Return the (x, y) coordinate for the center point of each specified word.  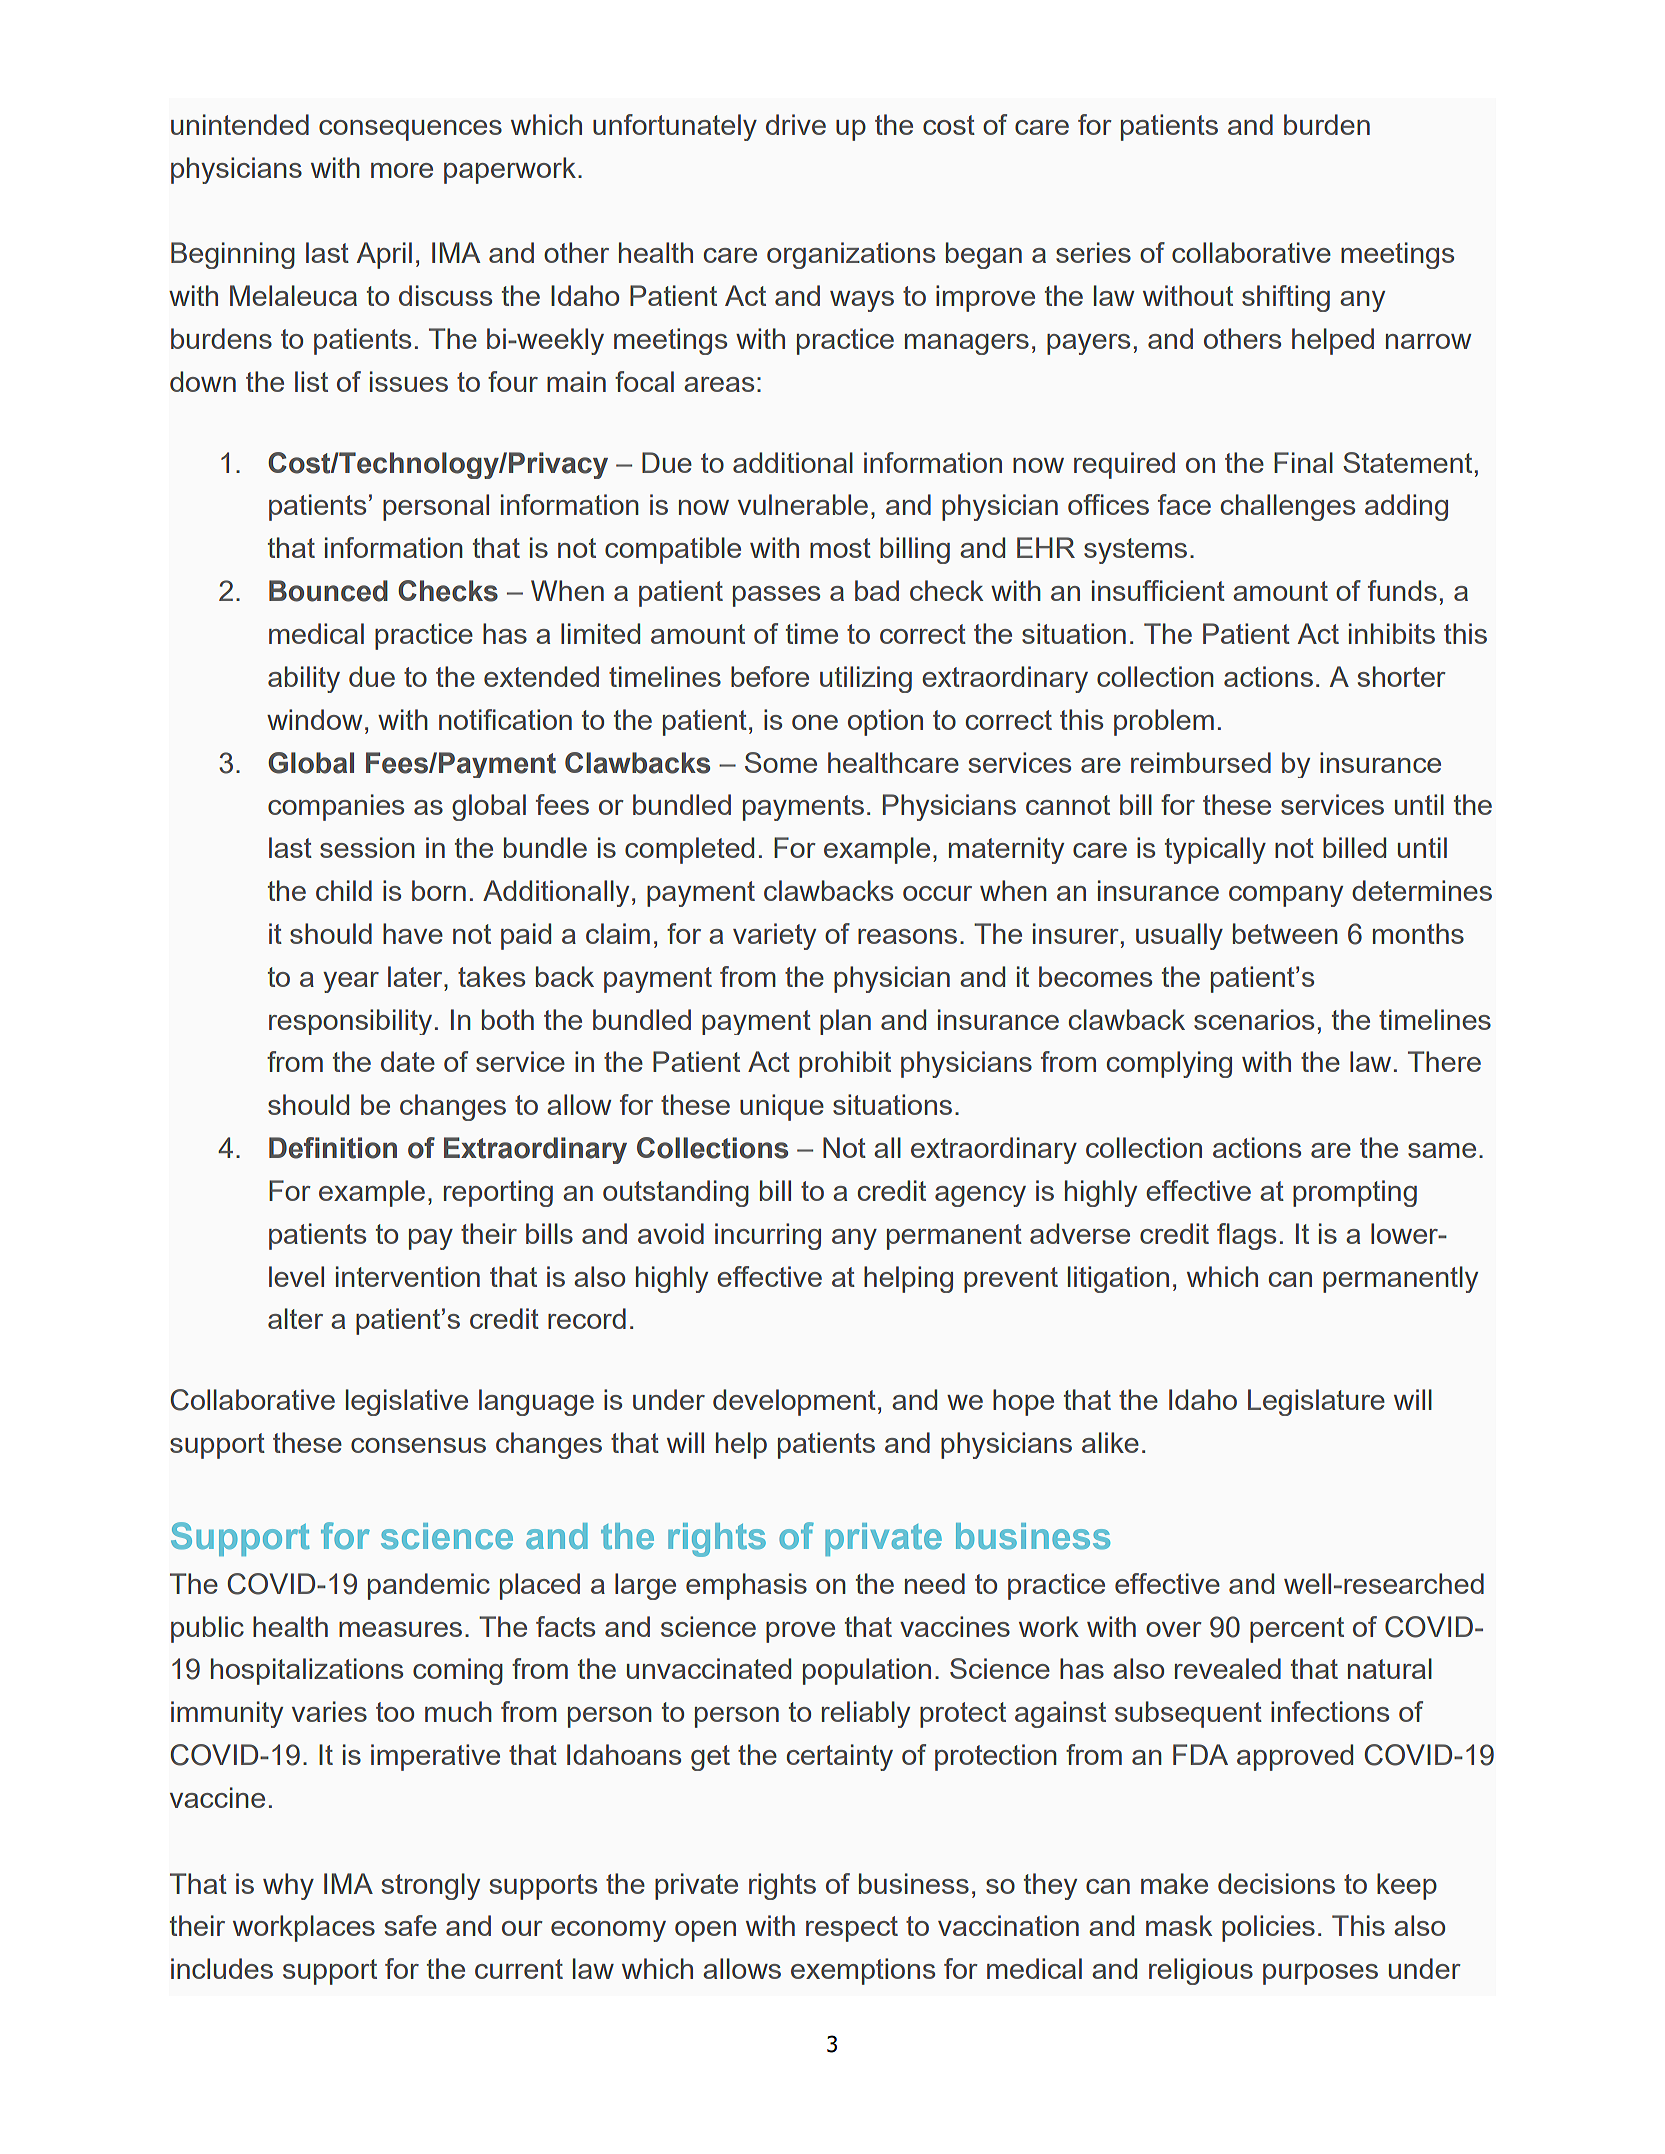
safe (411, 1925)
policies (1268, 1928)
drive (796, 124)
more (402, 170)
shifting (1286, 298)
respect (852, 1929)
